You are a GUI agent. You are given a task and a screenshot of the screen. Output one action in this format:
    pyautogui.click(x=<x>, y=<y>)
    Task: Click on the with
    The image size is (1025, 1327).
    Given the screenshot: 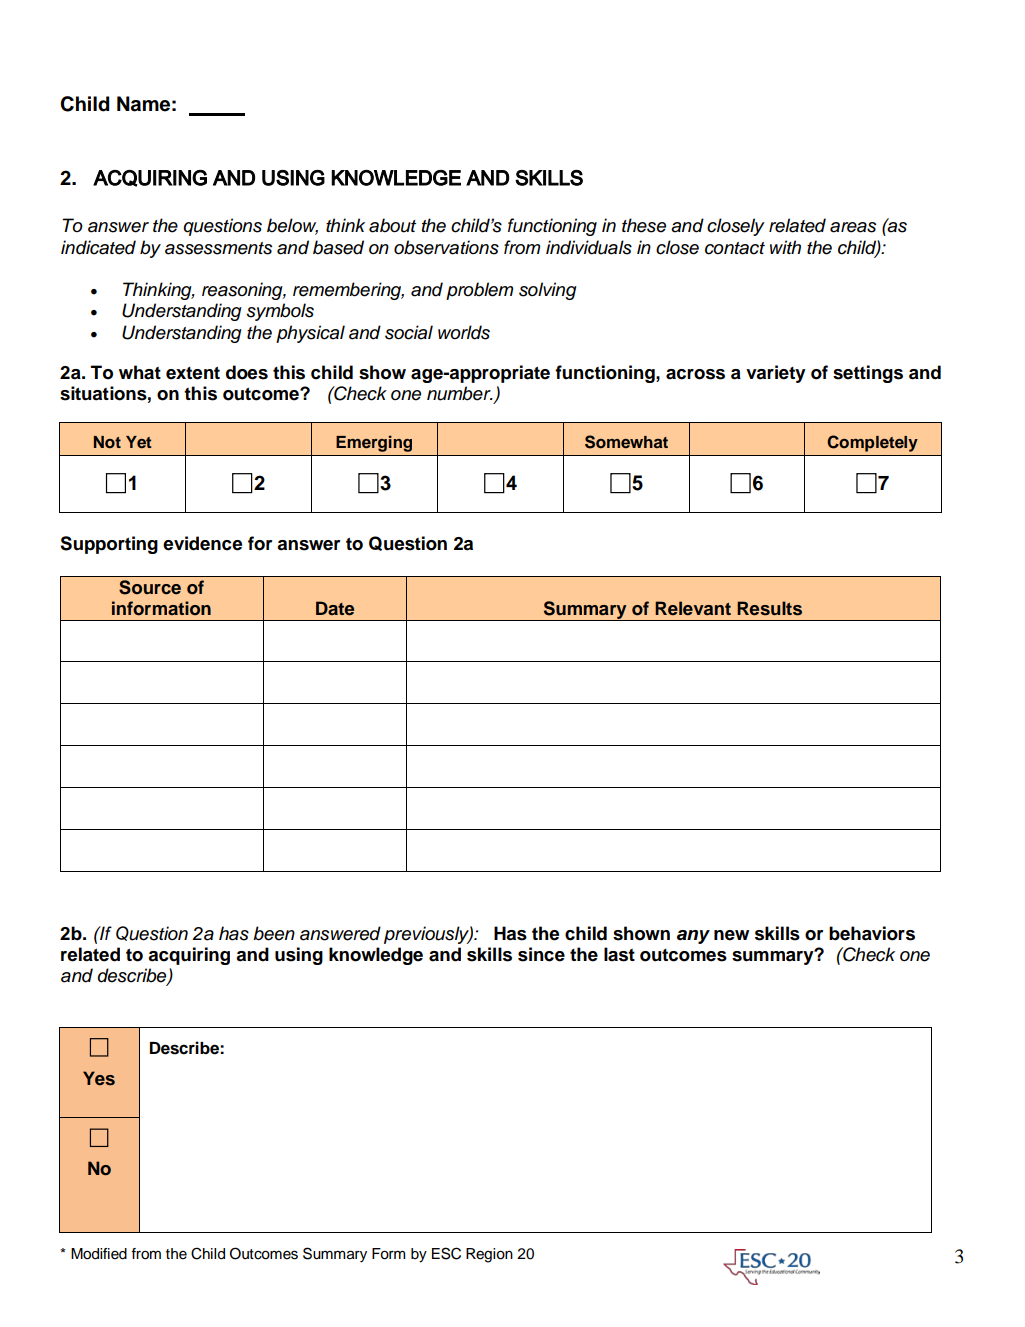 What is the action you would take?
    pyautogui.click(x=785, y=247)
